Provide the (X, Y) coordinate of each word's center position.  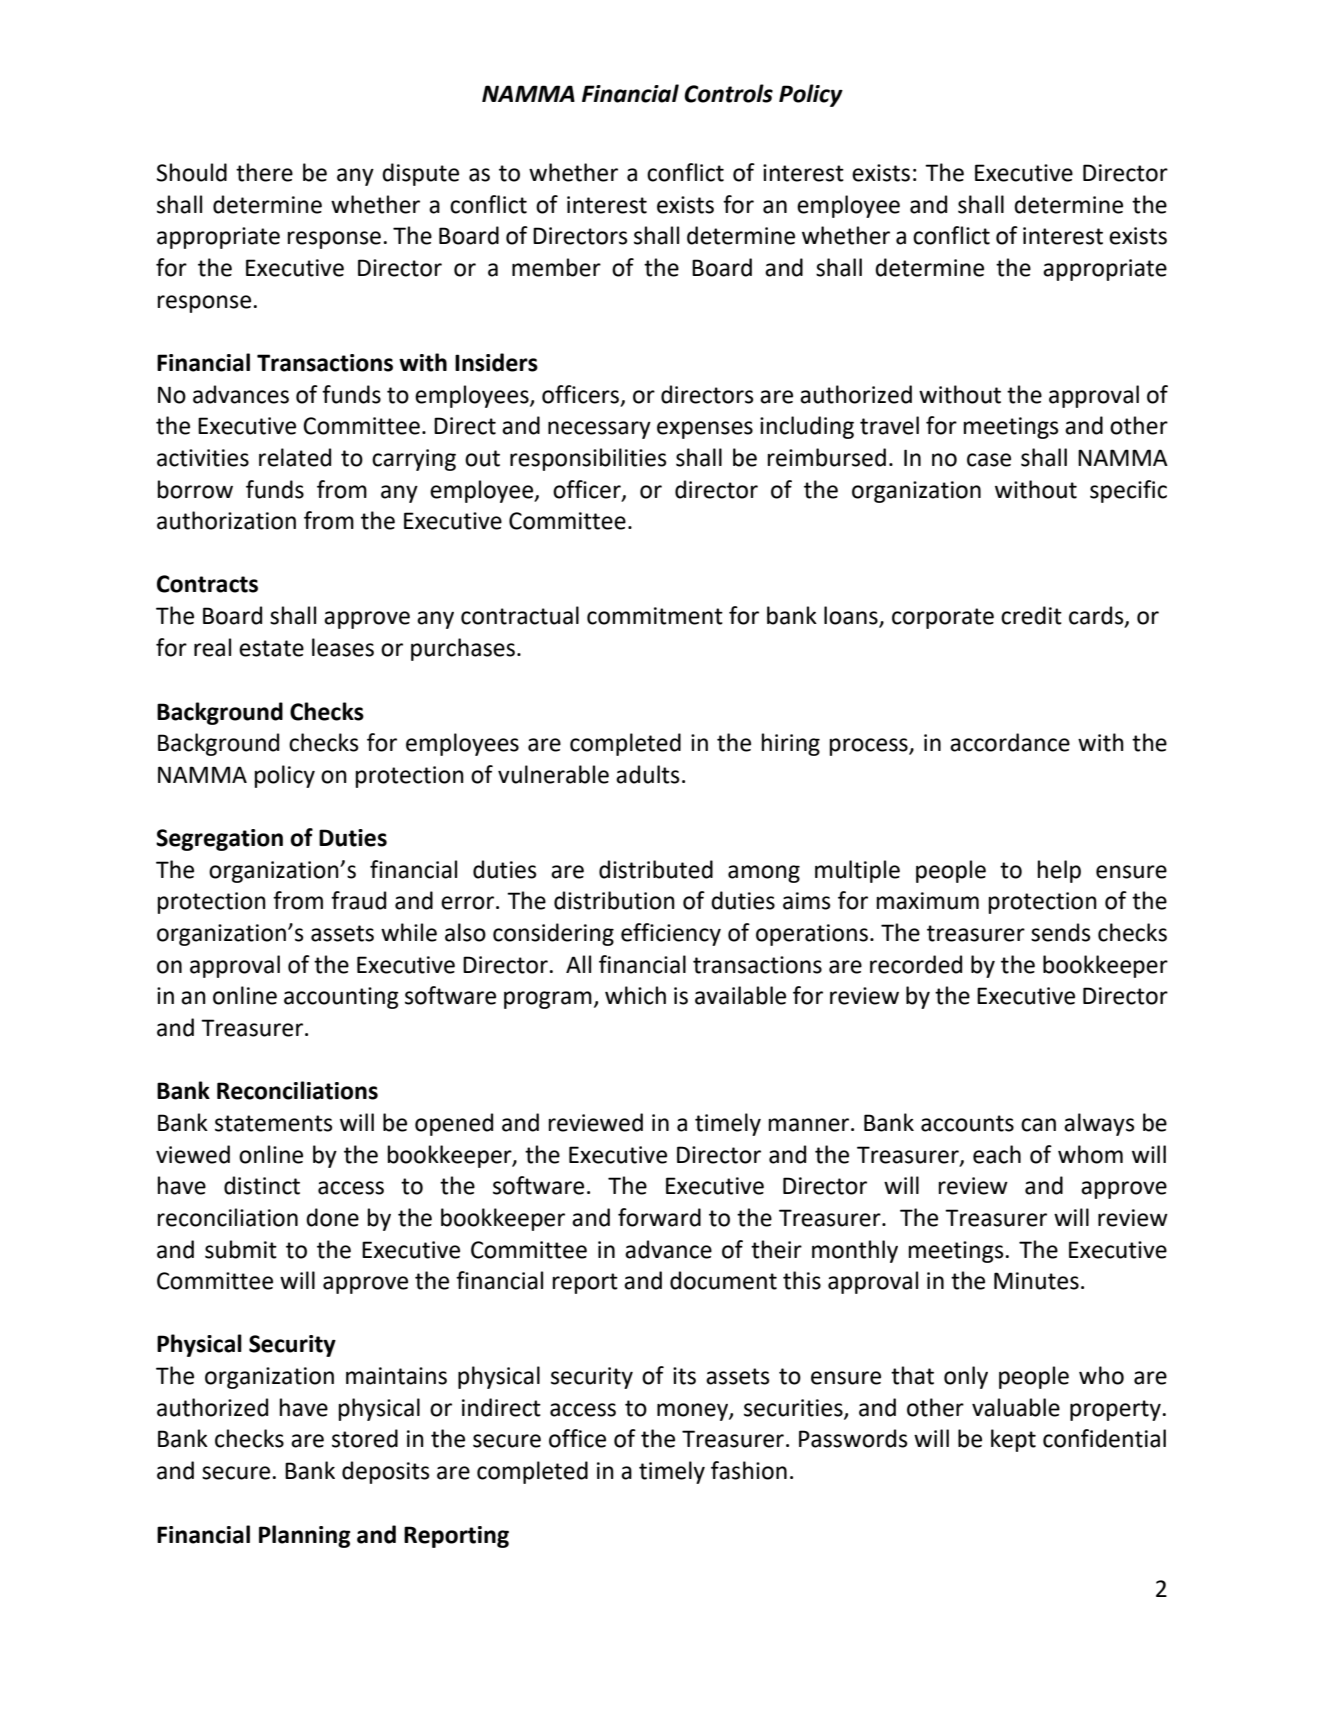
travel (889, 425)
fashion (749, 1470)
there (264, 172)
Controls (728, 93)
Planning (305, 1536)
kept (1013, 1440)
